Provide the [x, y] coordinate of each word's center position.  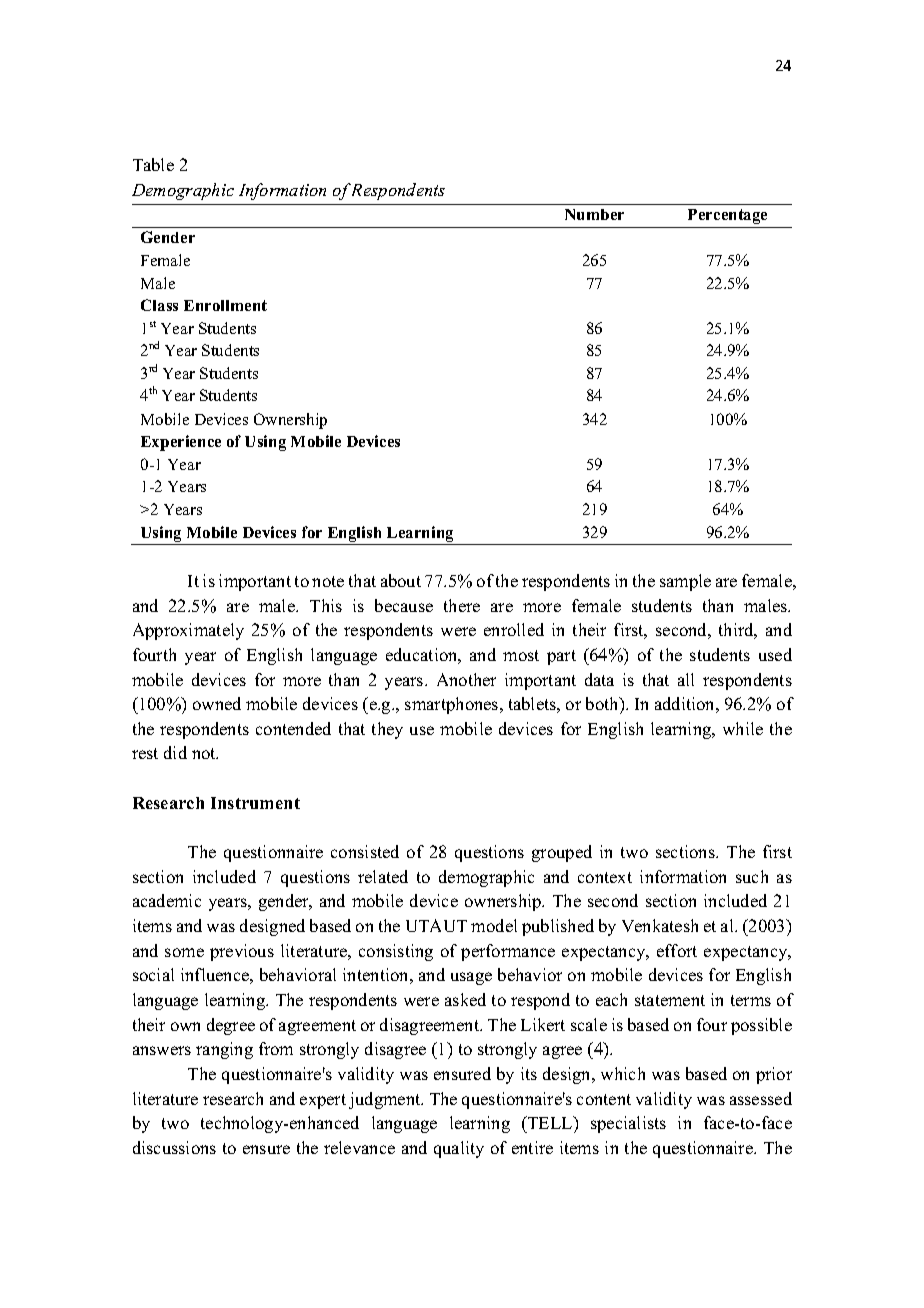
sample [685, 582]
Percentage [727, 216]
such [752, 876]
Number [594, 214]
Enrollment [225, 305]
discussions [174, 1147]
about [401, 580]
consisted [365, 851]
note [328, 581]
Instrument [255, 803]
